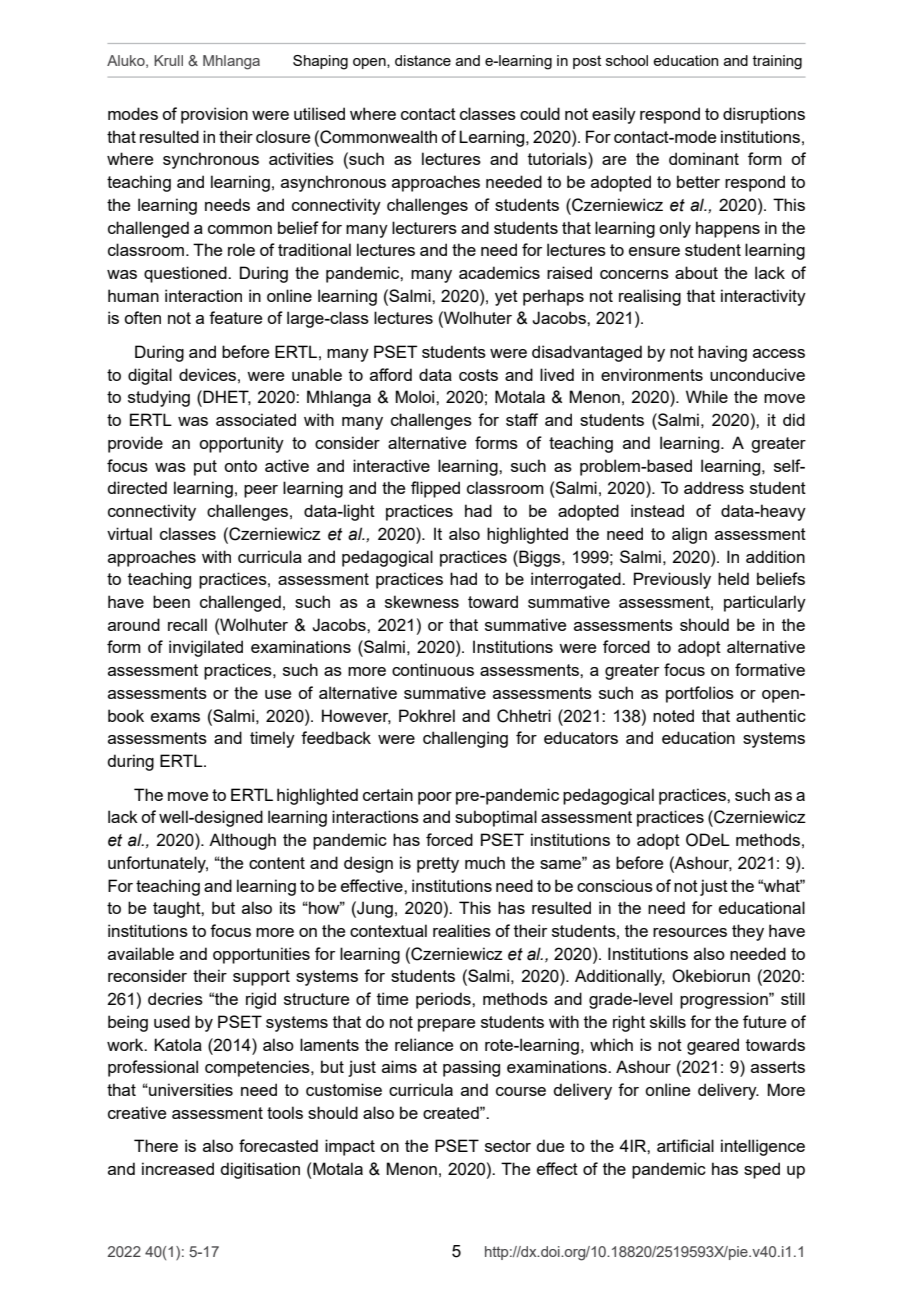  What do you see at coordinates (187, 624) in the page?
I see `recall` at bounding box center [187, 624].
